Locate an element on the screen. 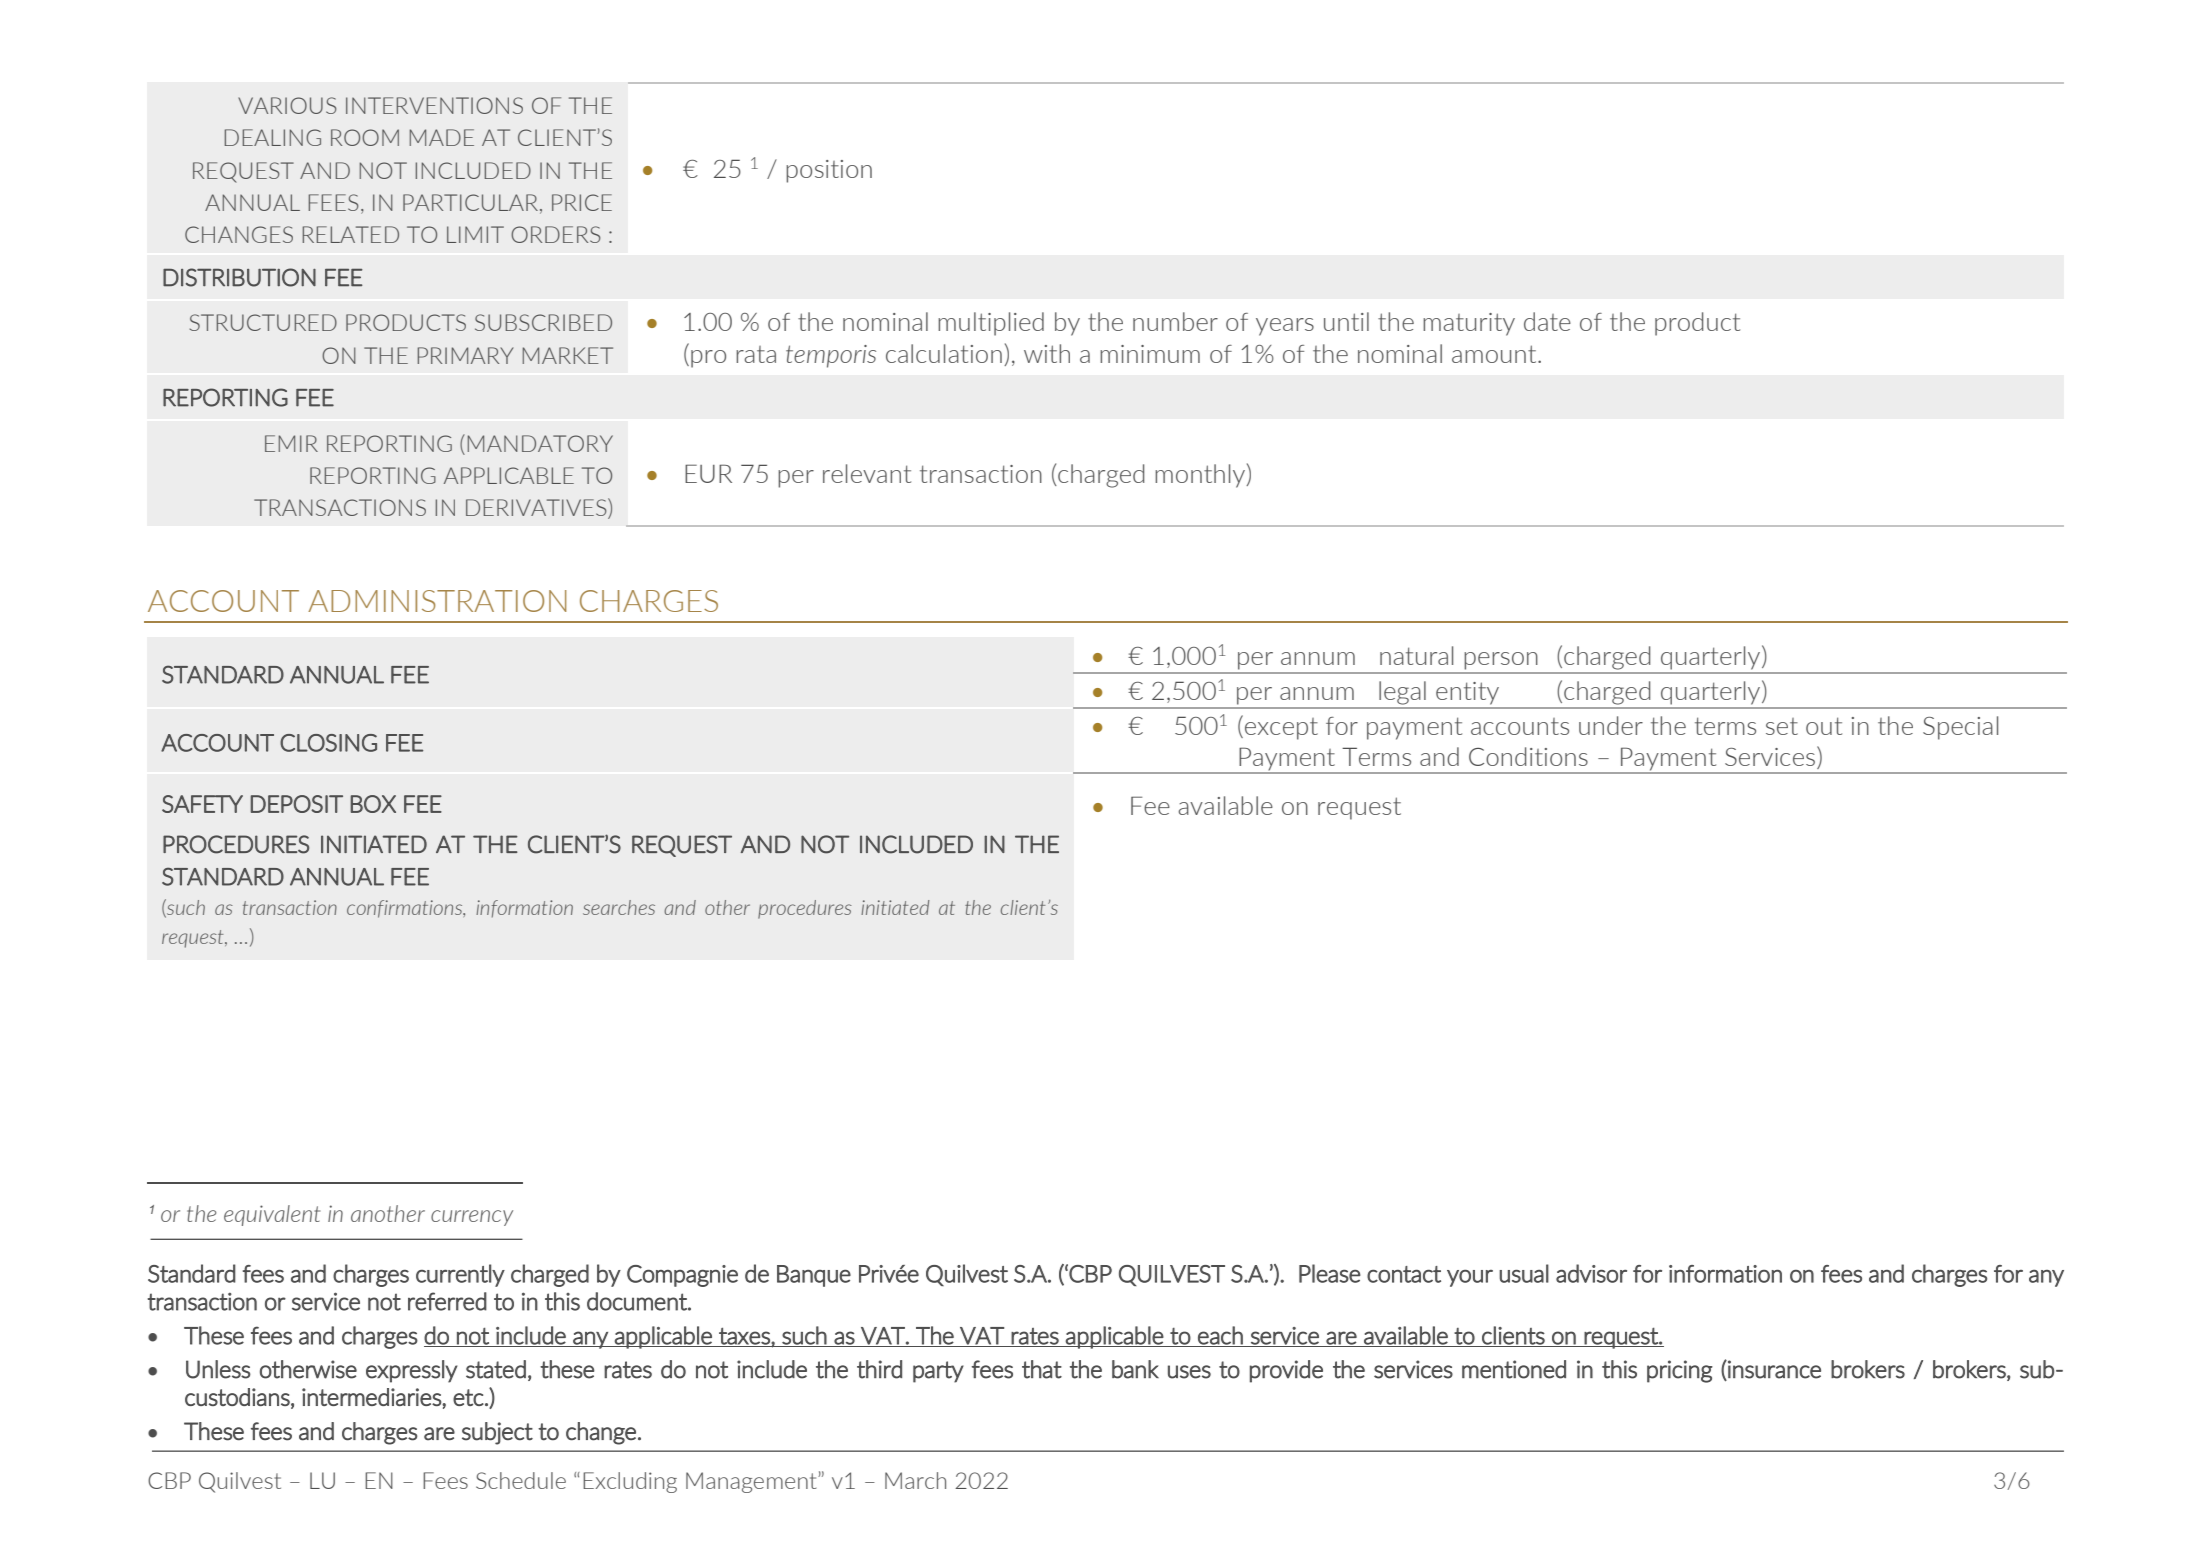 Image resolution: width=2193 pixels, height=1551 pixels. position is located at coordinates (829, 171).
